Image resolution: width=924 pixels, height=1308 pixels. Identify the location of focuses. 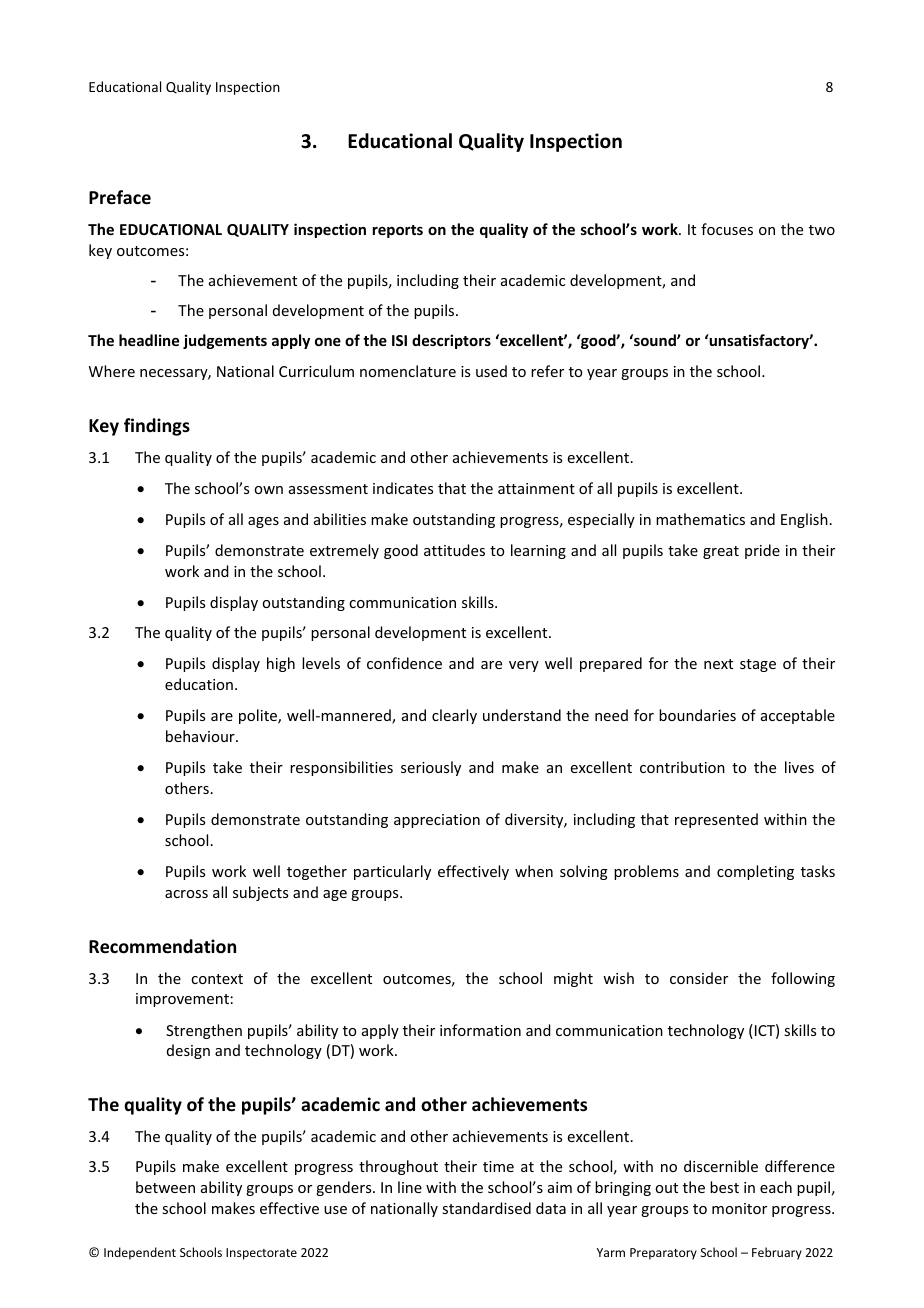
(727, 229).
